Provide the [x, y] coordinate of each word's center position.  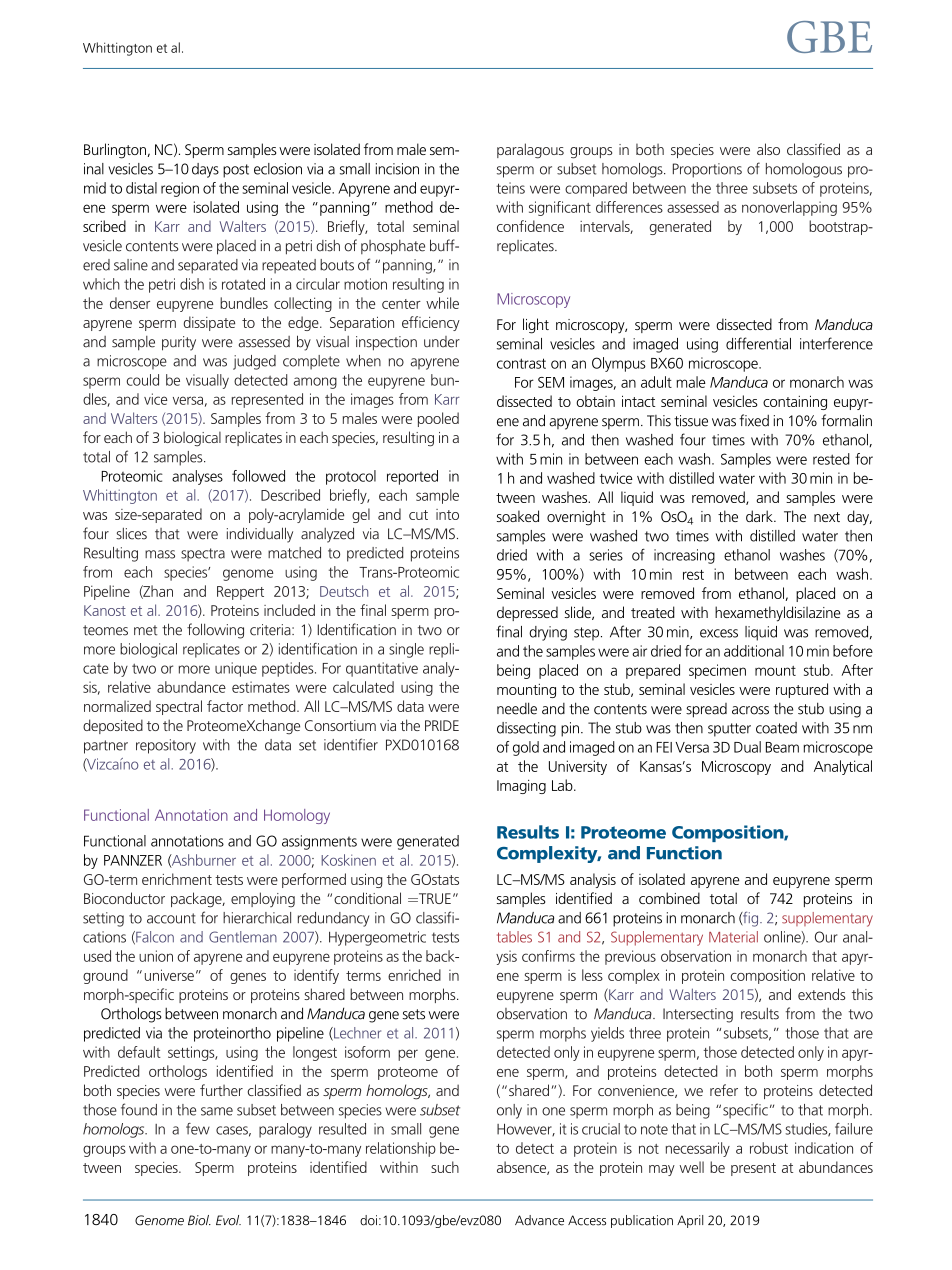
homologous [804, 170]
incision [397, 169]
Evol [228, 1220]
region [180, 189]
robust [769, 1148]
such [445, 1167]
